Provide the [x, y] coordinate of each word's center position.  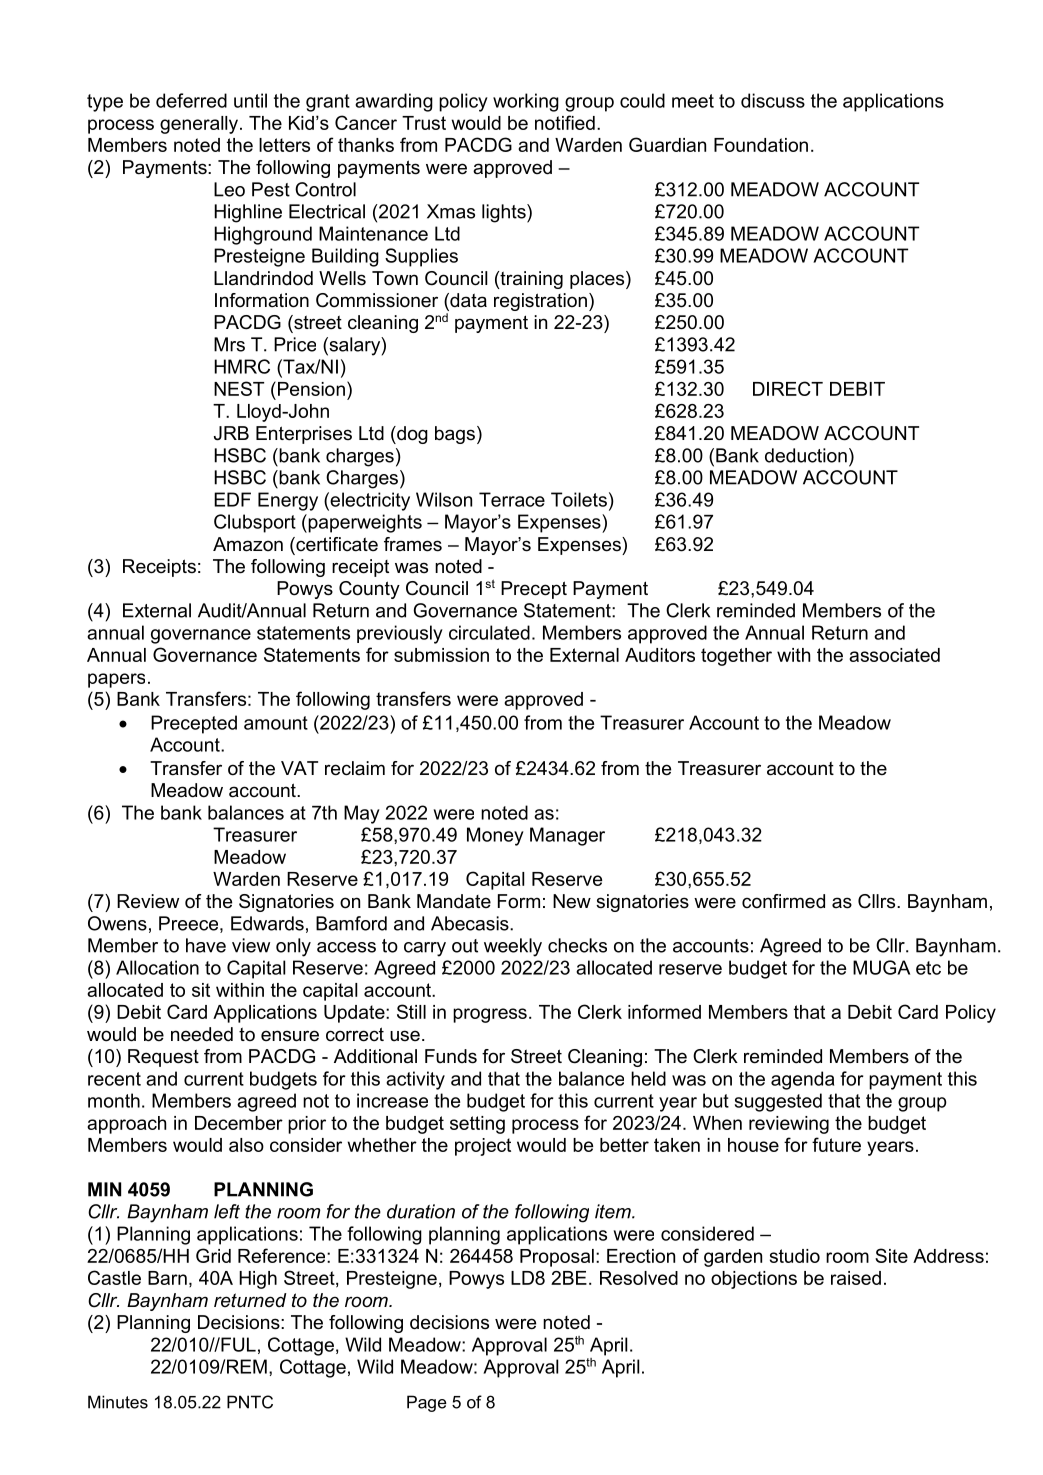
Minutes [118, 1402]
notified [565, 122]
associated [894, 655]
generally [199, 125]
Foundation [761, 145]
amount [276, 723]
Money [495, 836]
